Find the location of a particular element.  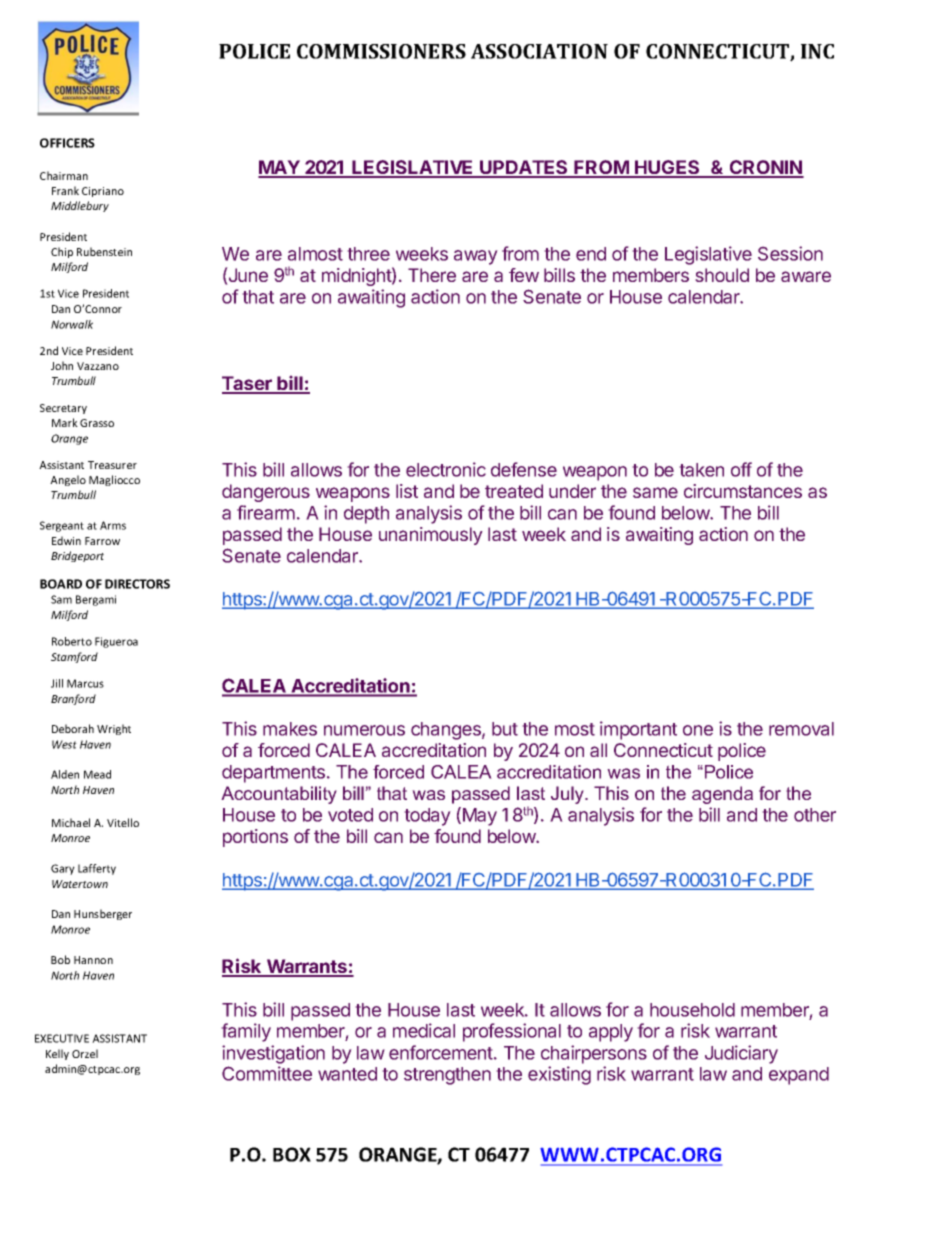

Norwalk is located at coordinates (72, 324).
